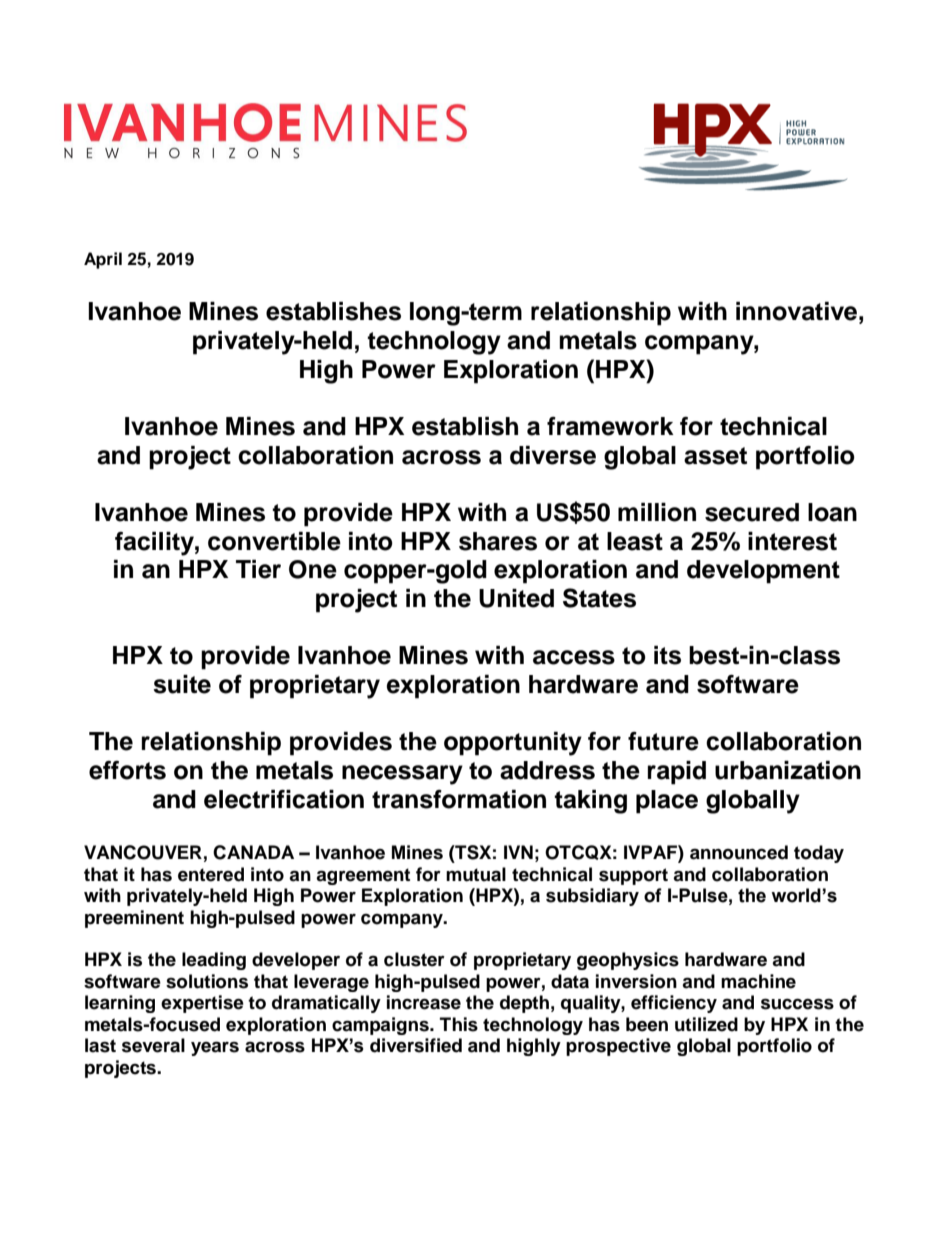 Image resolution: width=952 pixels, height=1233 pixels. I want to click on urbanization, so click(788, 770).
